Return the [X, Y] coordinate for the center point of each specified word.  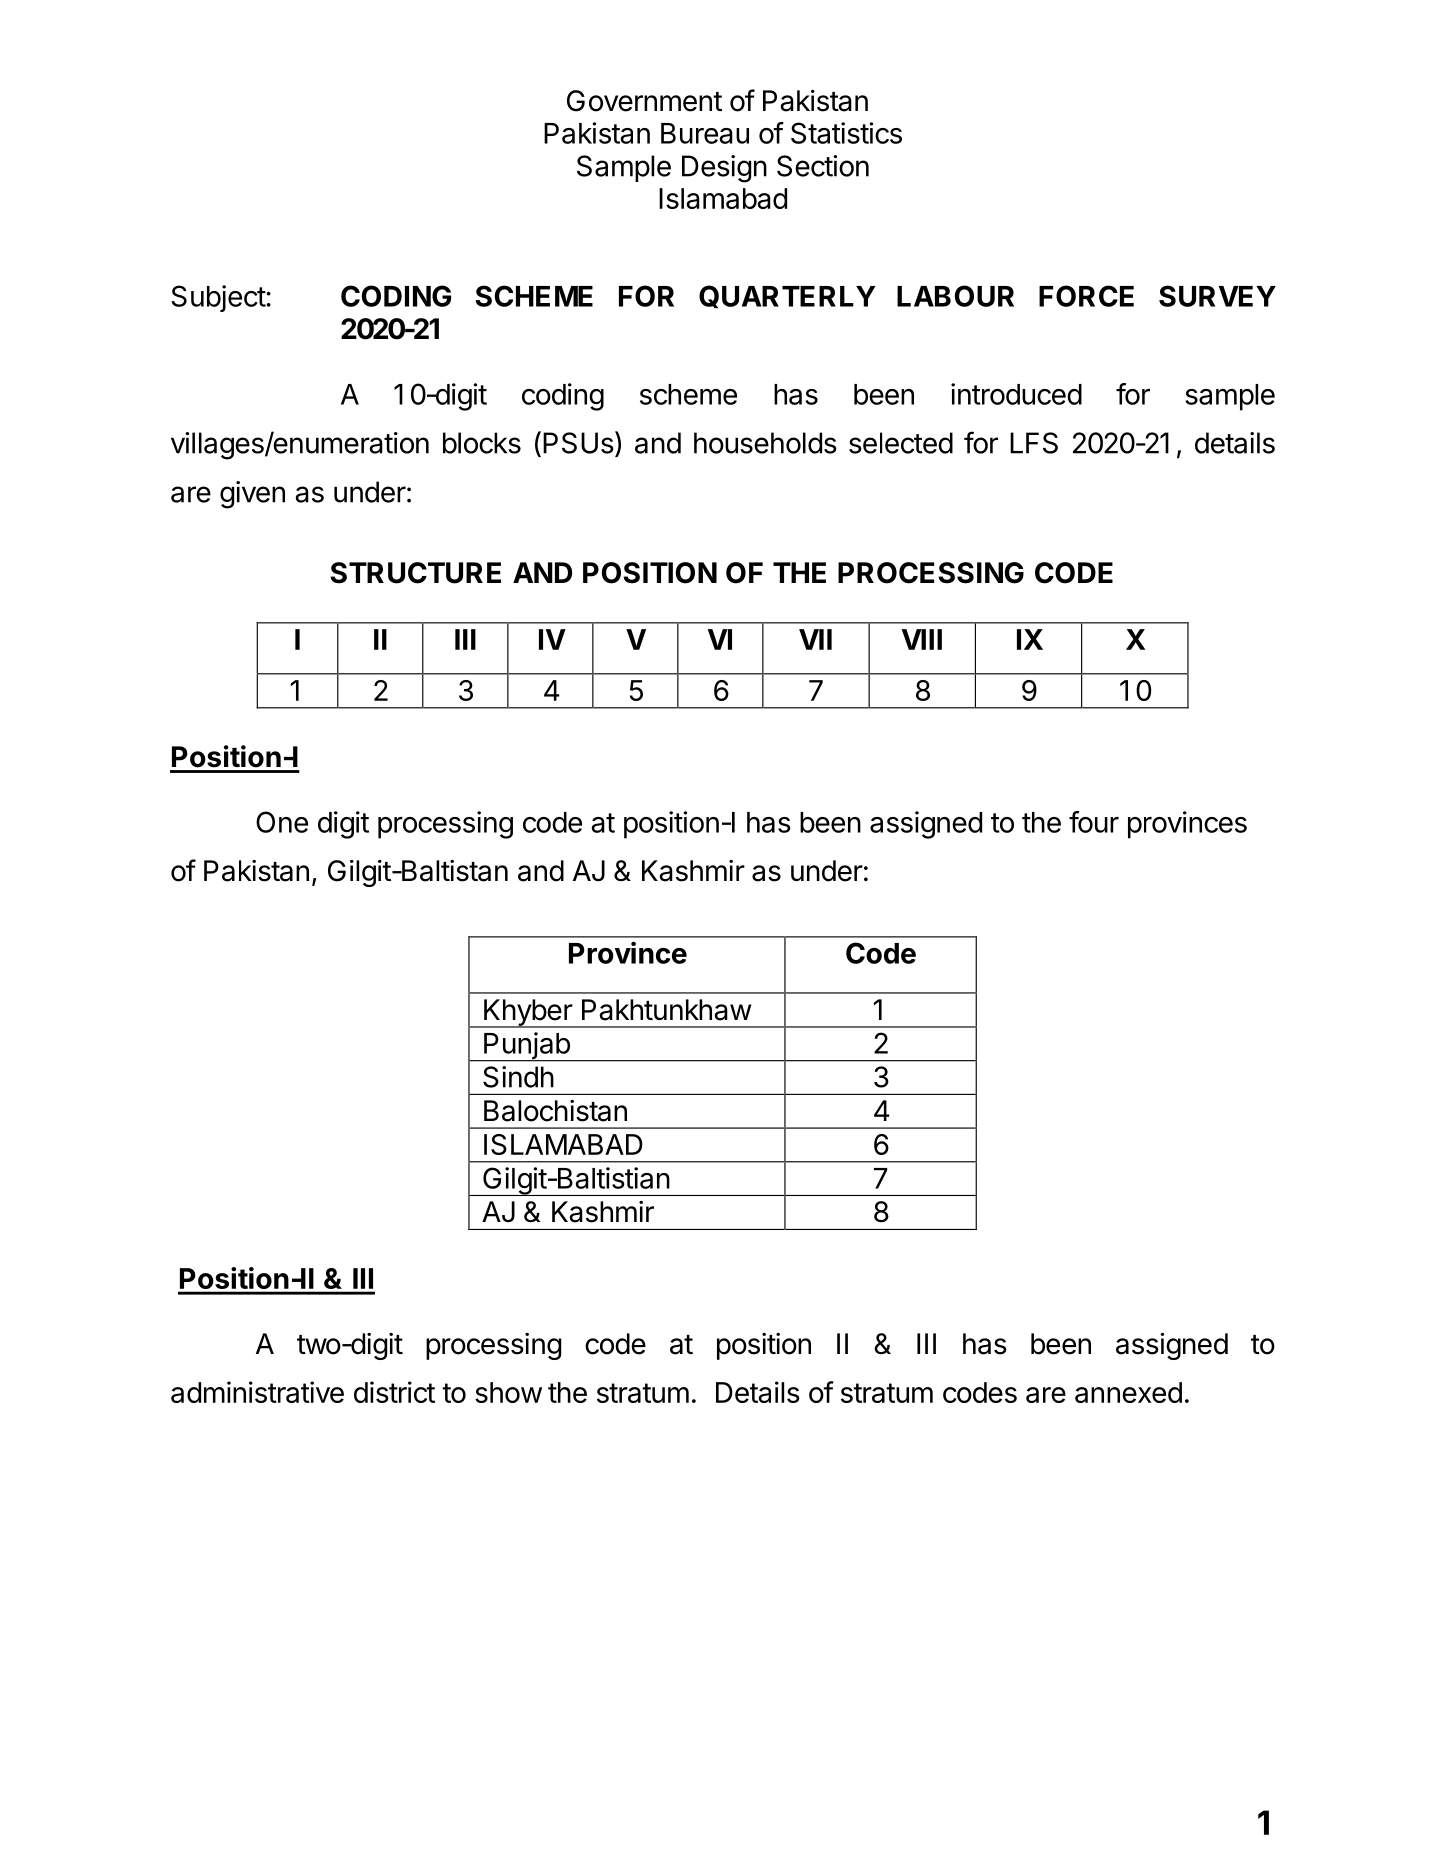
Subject [219, 298]
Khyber [527, 1013]
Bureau [705, 133]
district [394, 1392]
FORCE [1086, 296]
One [282, 822]
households [765, 443]
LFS [1034, 443]
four [1094, 822]
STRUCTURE [415, 573]
